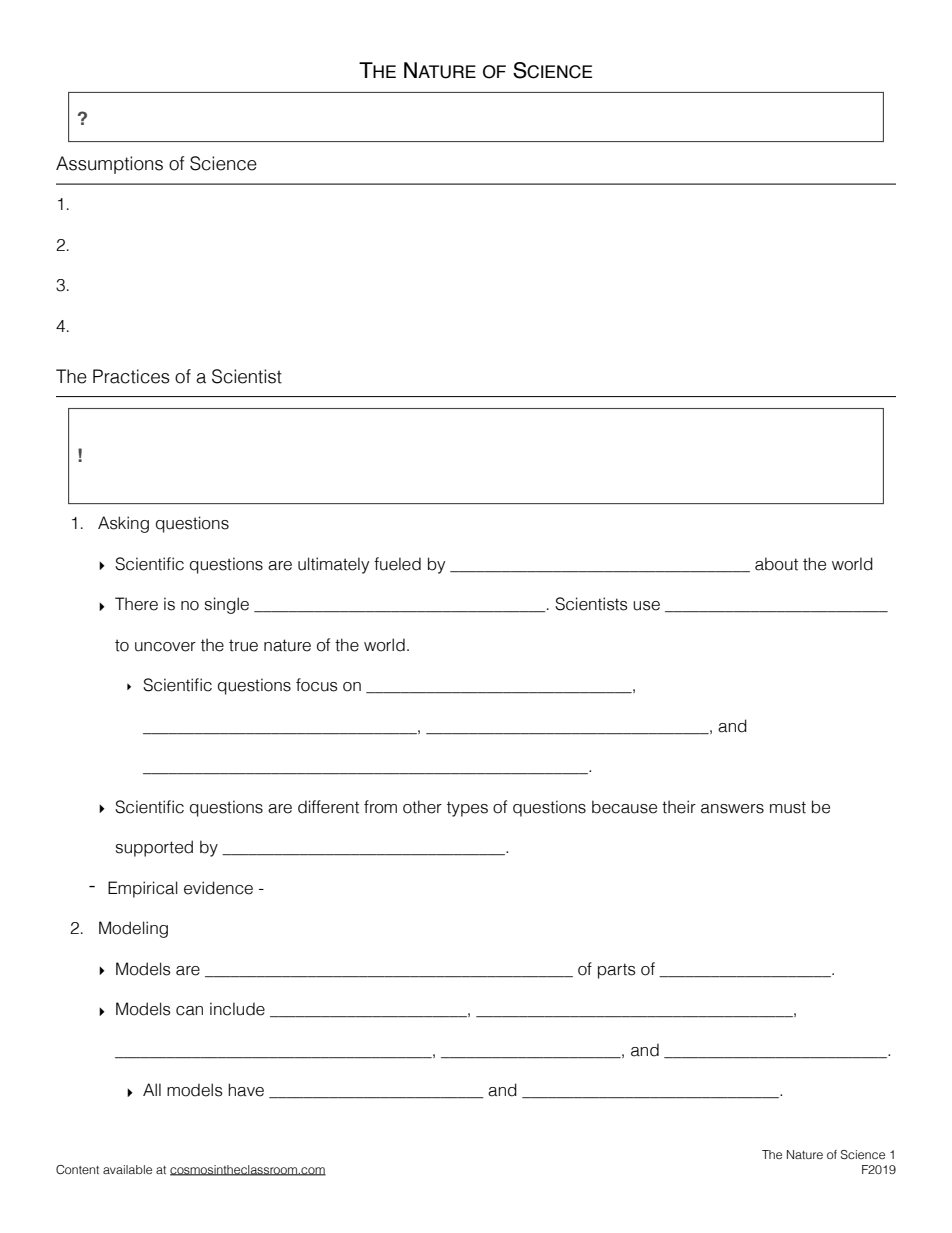  I want to click on available, so click(127, 1169).
